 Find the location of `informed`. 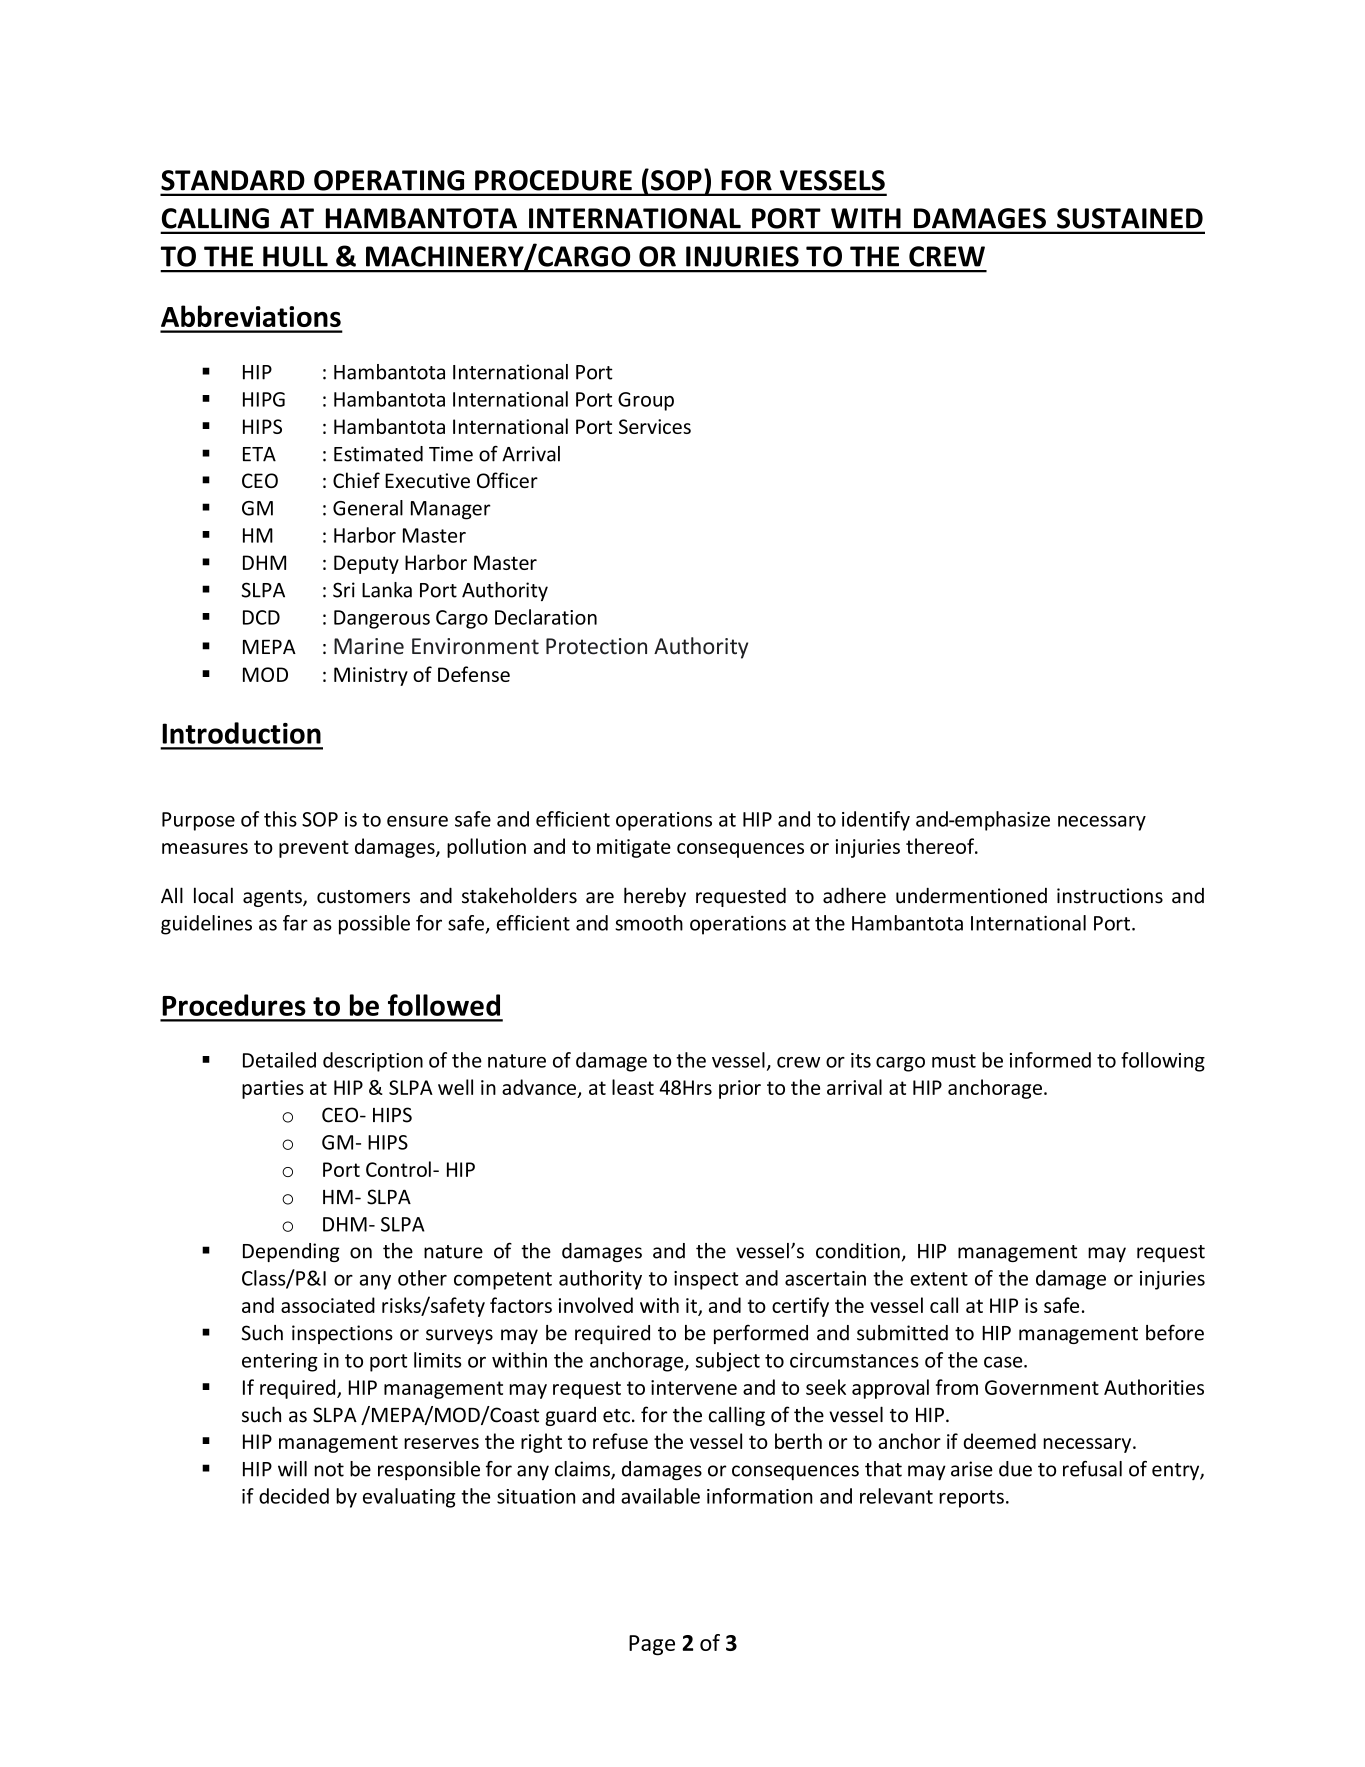

informed is located at coordinates (1050, 1060).
